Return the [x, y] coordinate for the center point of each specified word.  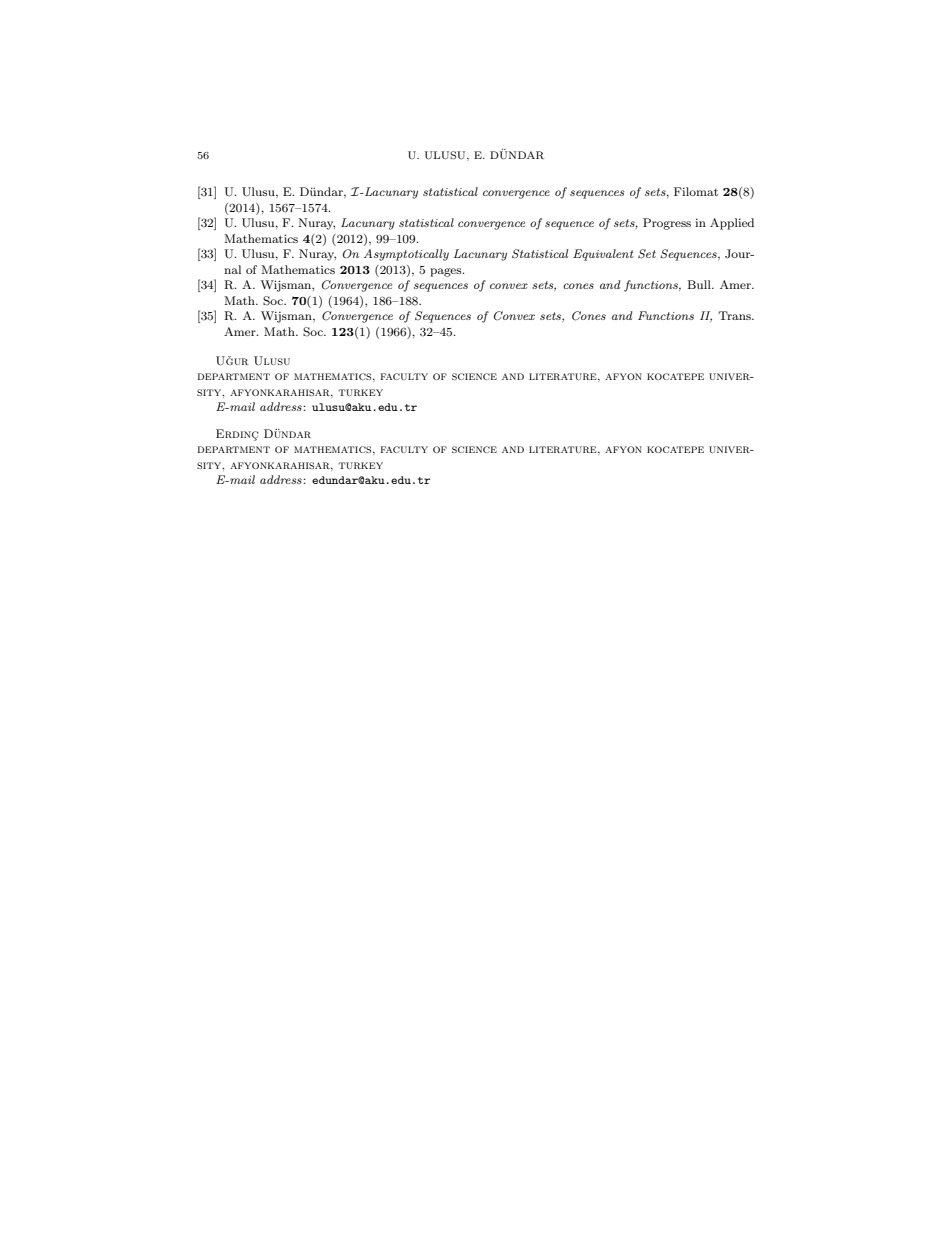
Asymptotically [406, 255]
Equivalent [603, 255]
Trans [735, 315]
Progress [667, 224]
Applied [732, 224]
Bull [700, 284]
